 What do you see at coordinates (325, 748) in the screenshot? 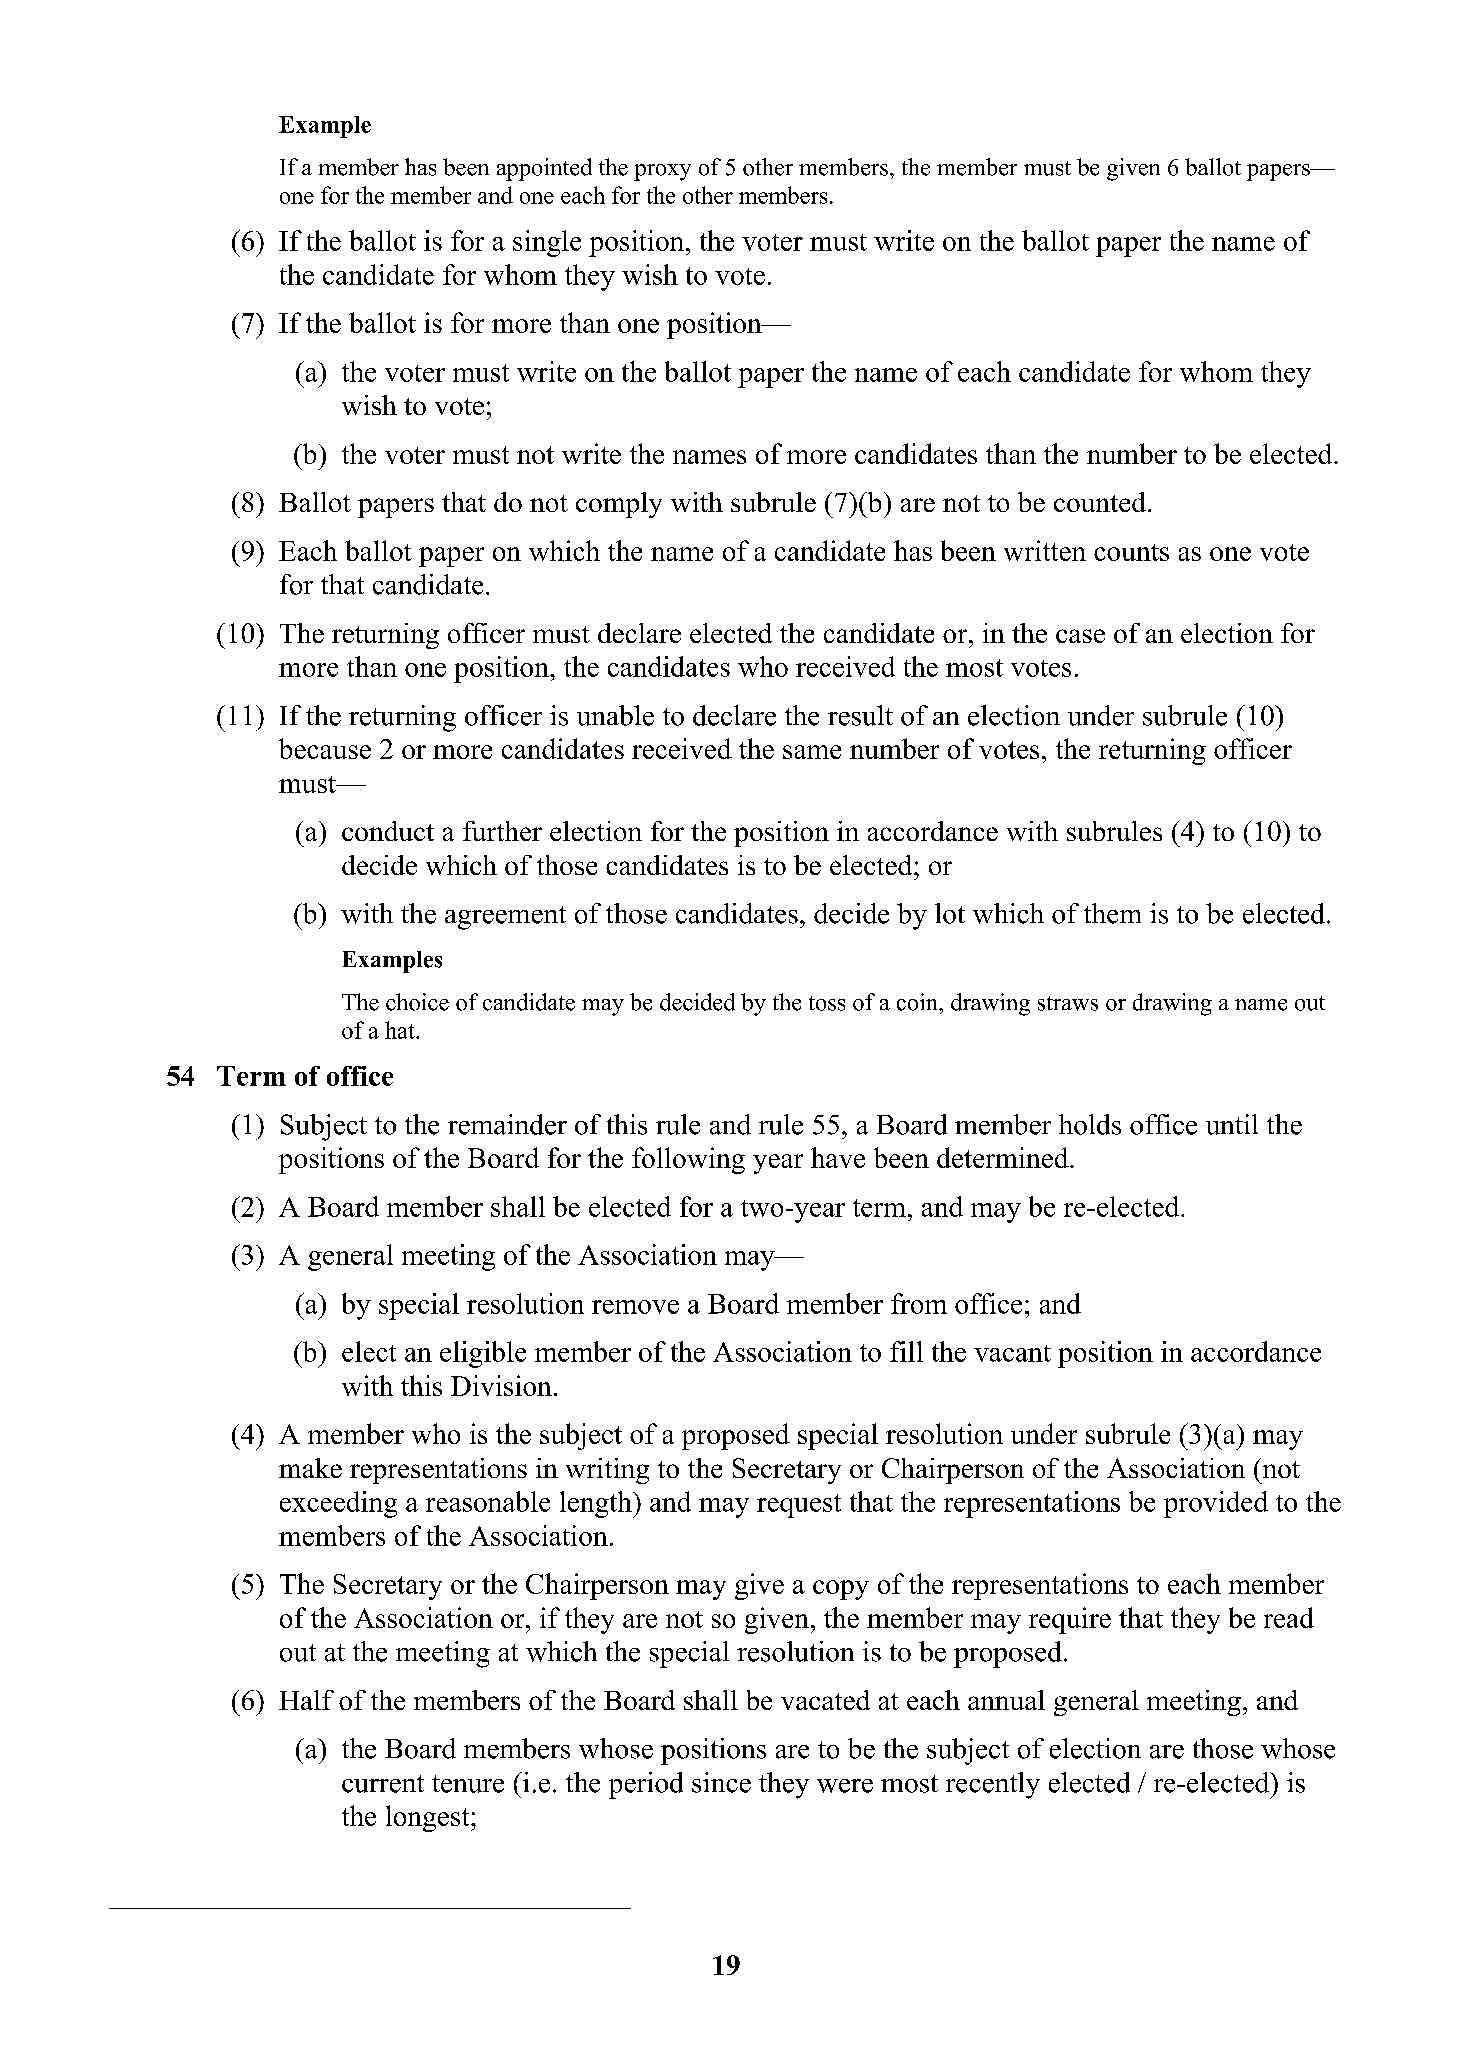
I see `because` at bounding box center [325, 748].
